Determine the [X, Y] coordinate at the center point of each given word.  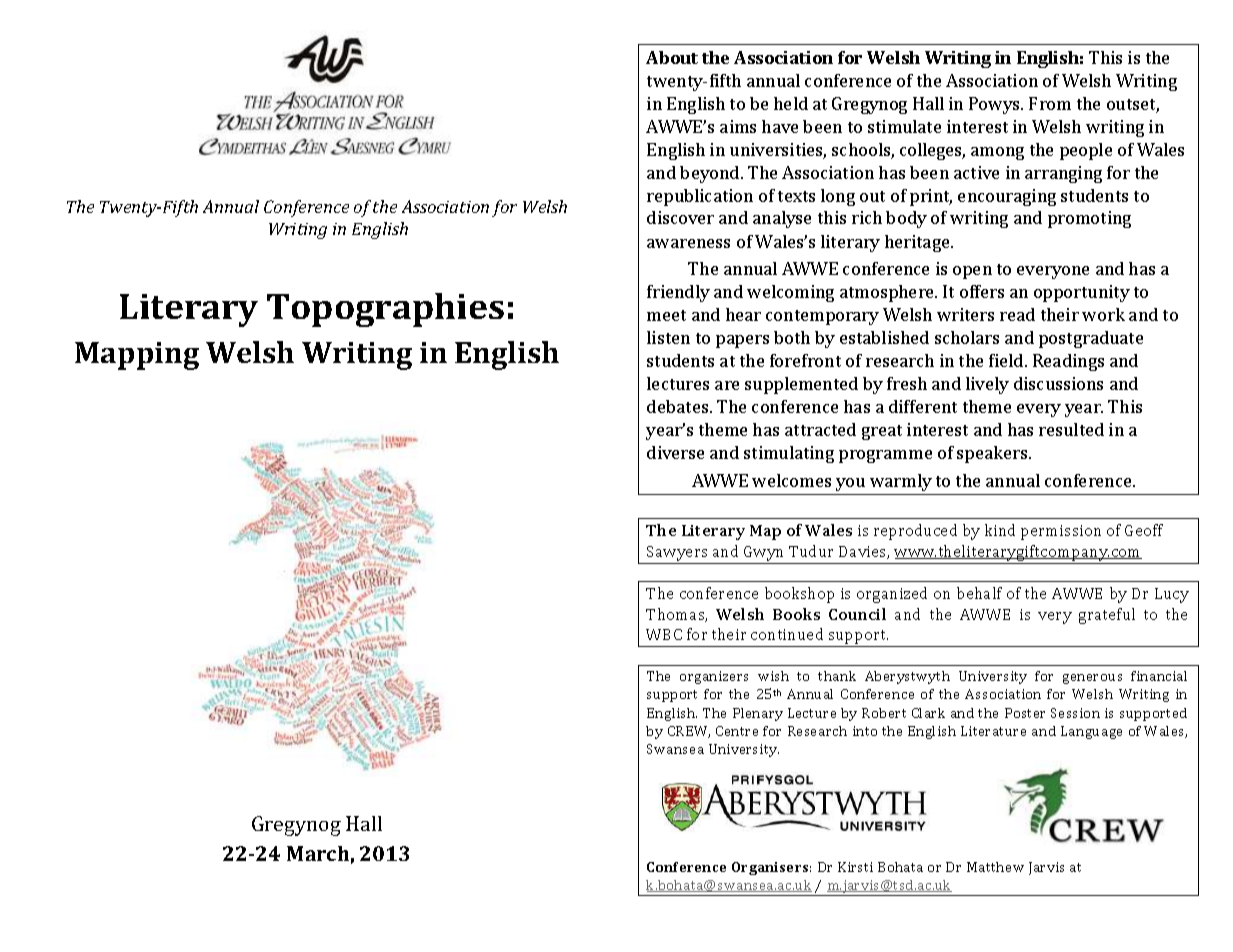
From [1050, 103]
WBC [664, 634]
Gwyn [763, 553]
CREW [689, 732]
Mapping [137, 356]
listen [668, 337]
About [672, 57]
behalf [979, 593]
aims [738, 126]
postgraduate [1091, 339]
